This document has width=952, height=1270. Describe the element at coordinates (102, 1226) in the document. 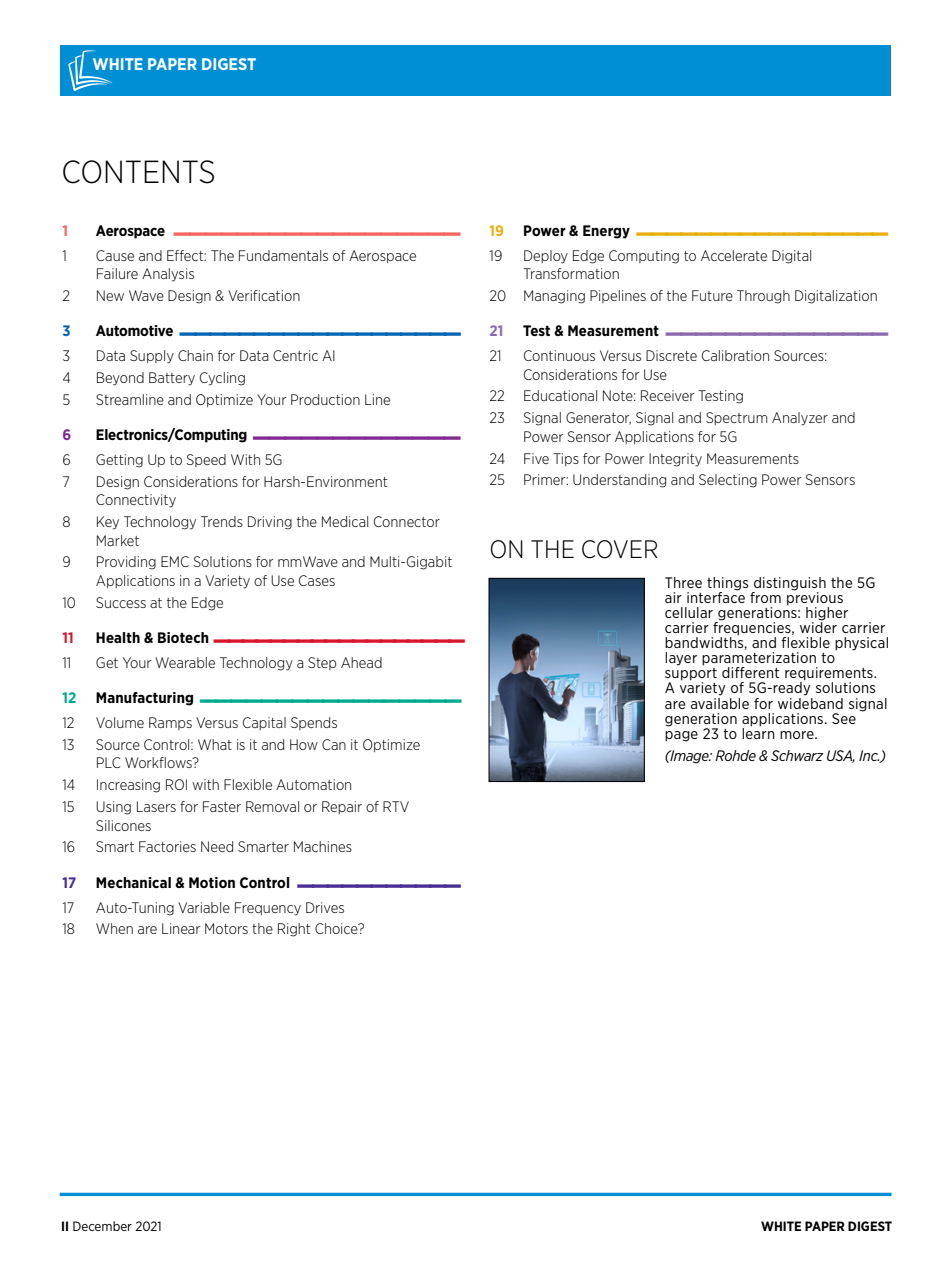

I see `December` at that location.
